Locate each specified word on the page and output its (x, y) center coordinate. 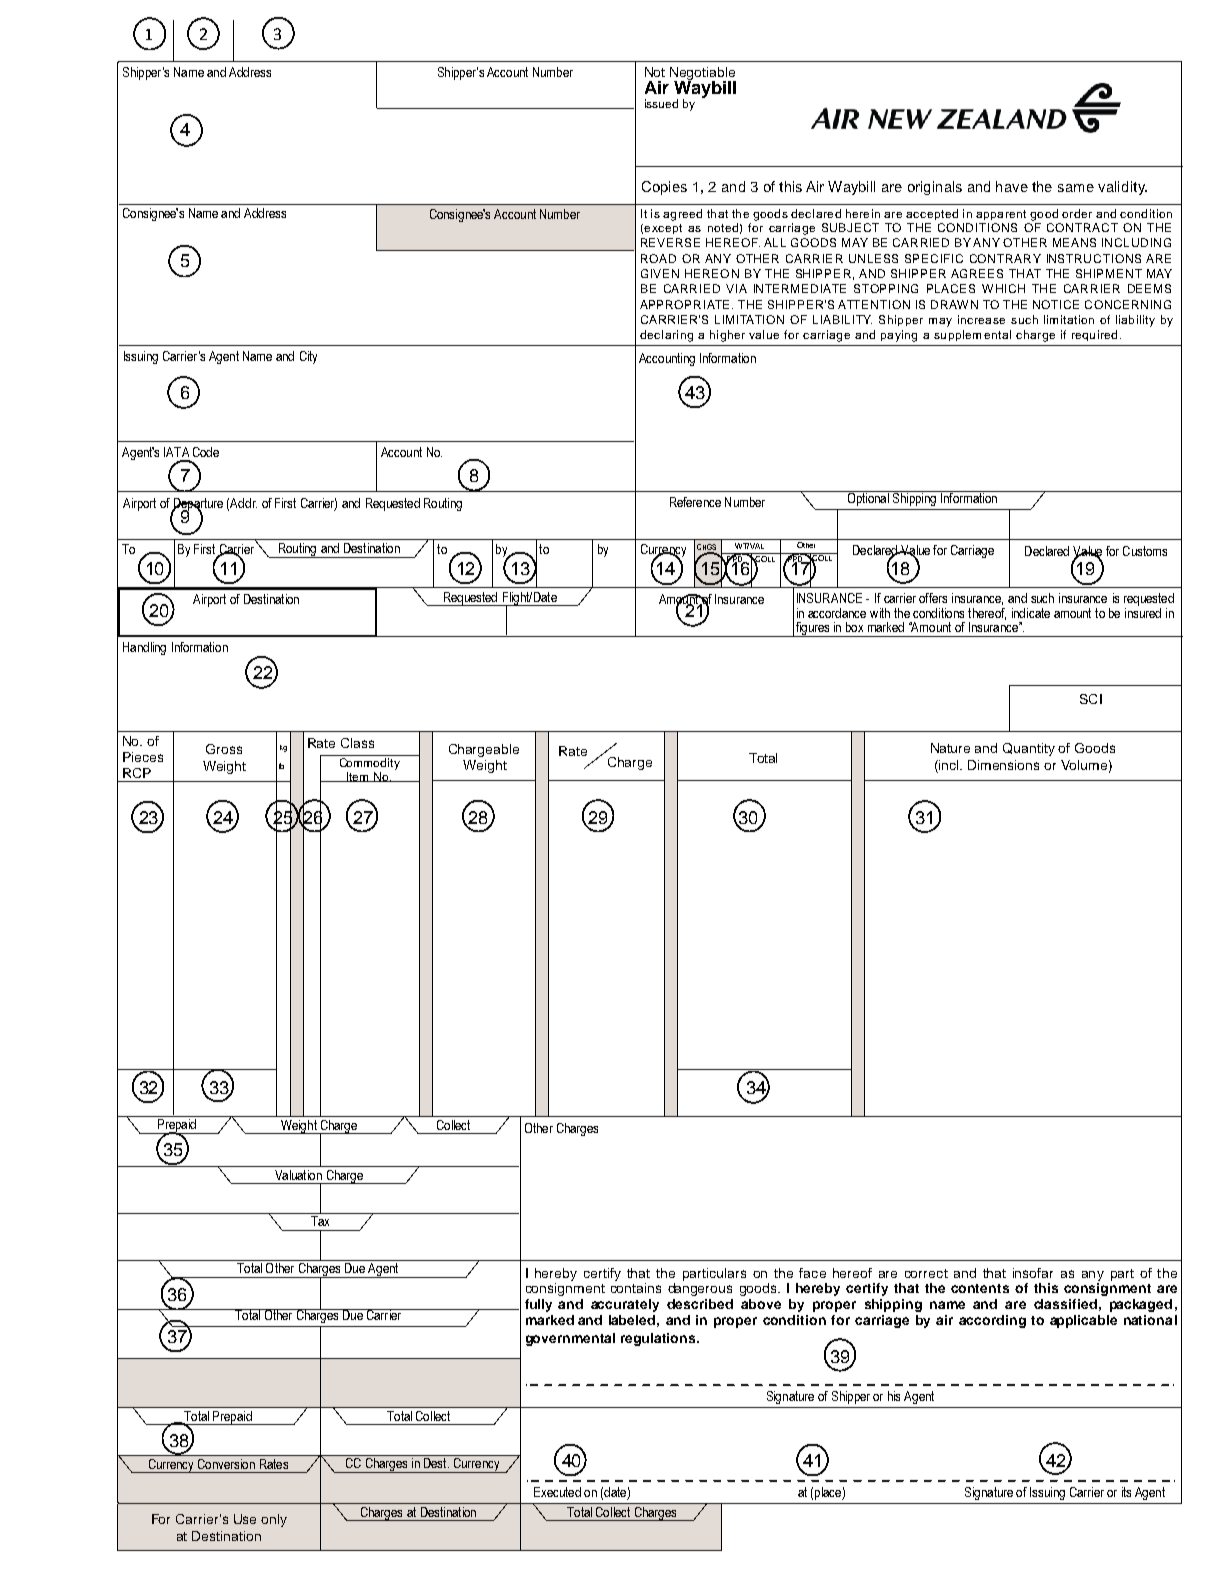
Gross (224, 749)
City (308, 357)
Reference (695, 502)
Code (206, 452)
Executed (557, 1492)
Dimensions (1003, 765)
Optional (868, 498)
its (1126, 1492)
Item (358, 777)
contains (636, 1288)
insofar (1033, 1273)
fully (538, 1305)
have (1012, 186)
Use (245, 1519)
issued (661, 103)
